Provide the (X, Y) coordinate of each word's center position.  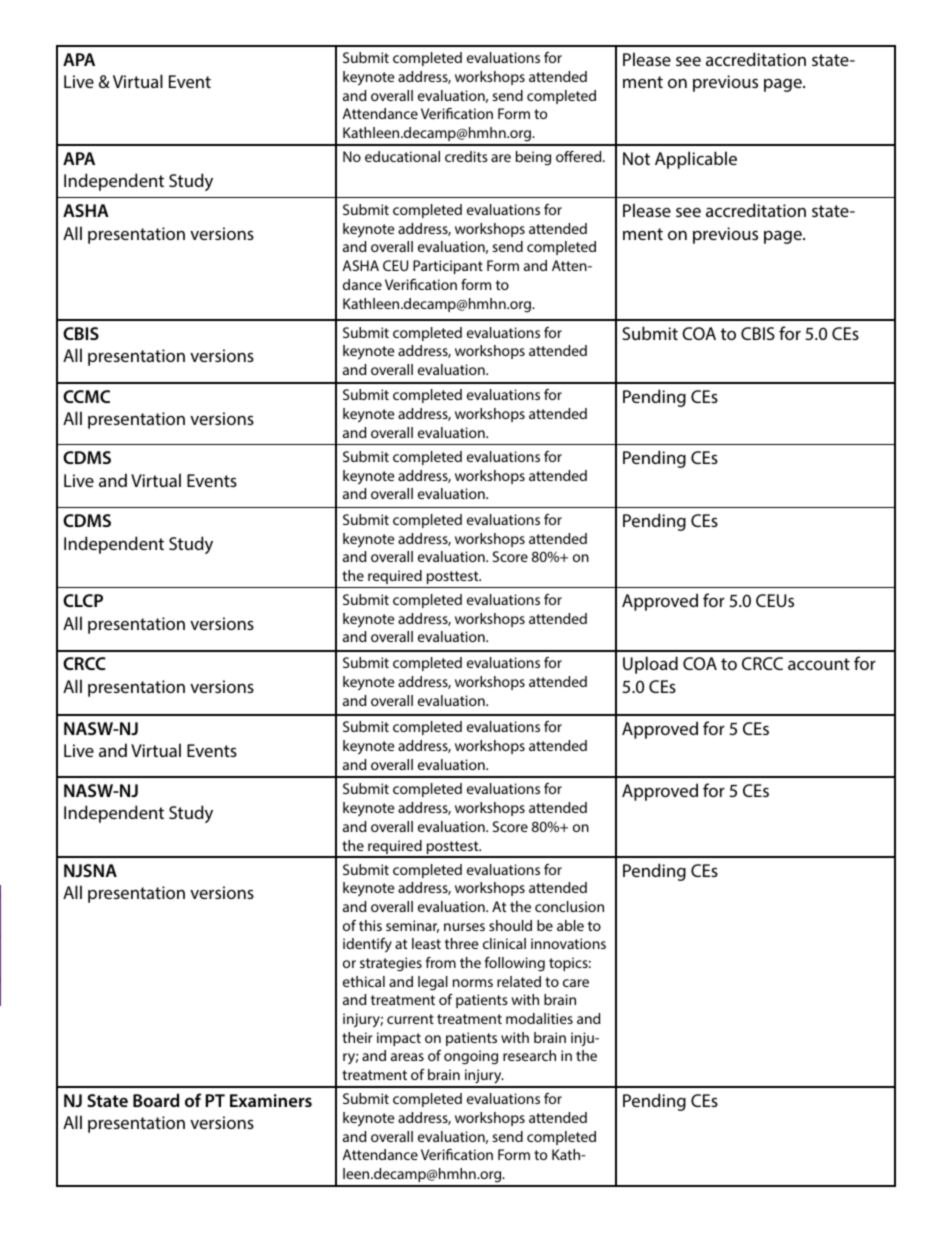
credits (466, 156)
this (370, 925)
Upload (650, 665)
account (819, 664)
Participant (448, 267)
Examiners (271, 1100)
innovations (568, 943)
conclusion (569, 906)
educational (402, 156)
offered (580, 156)
